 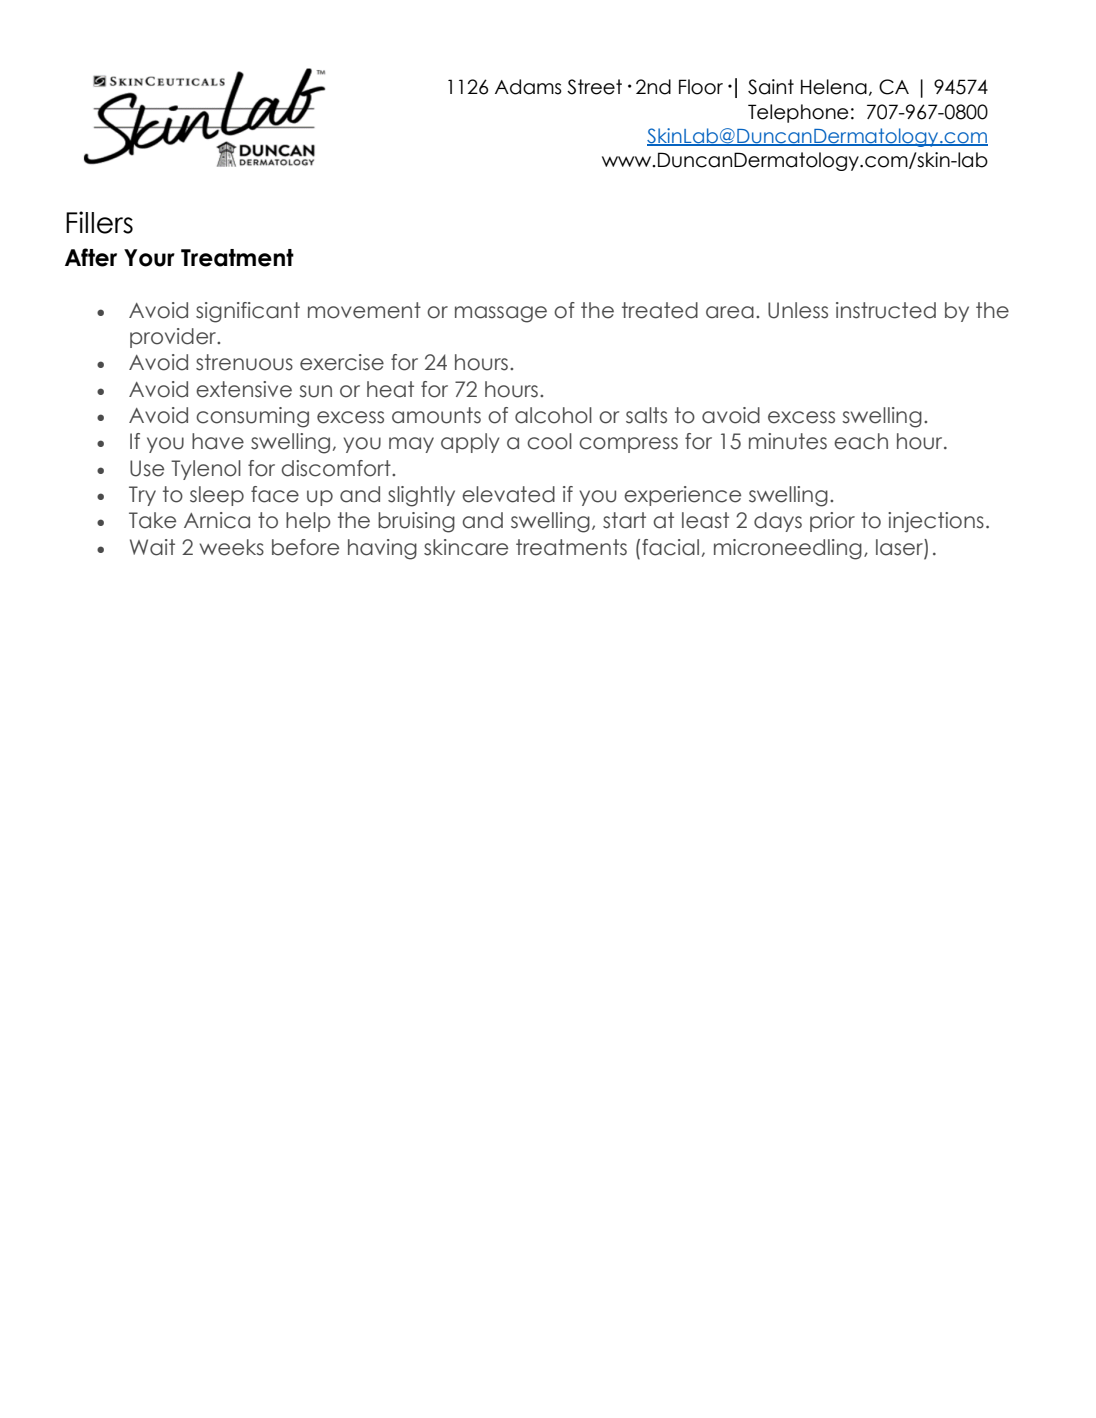 I want to click on massage, so click(x=501, y=314).
